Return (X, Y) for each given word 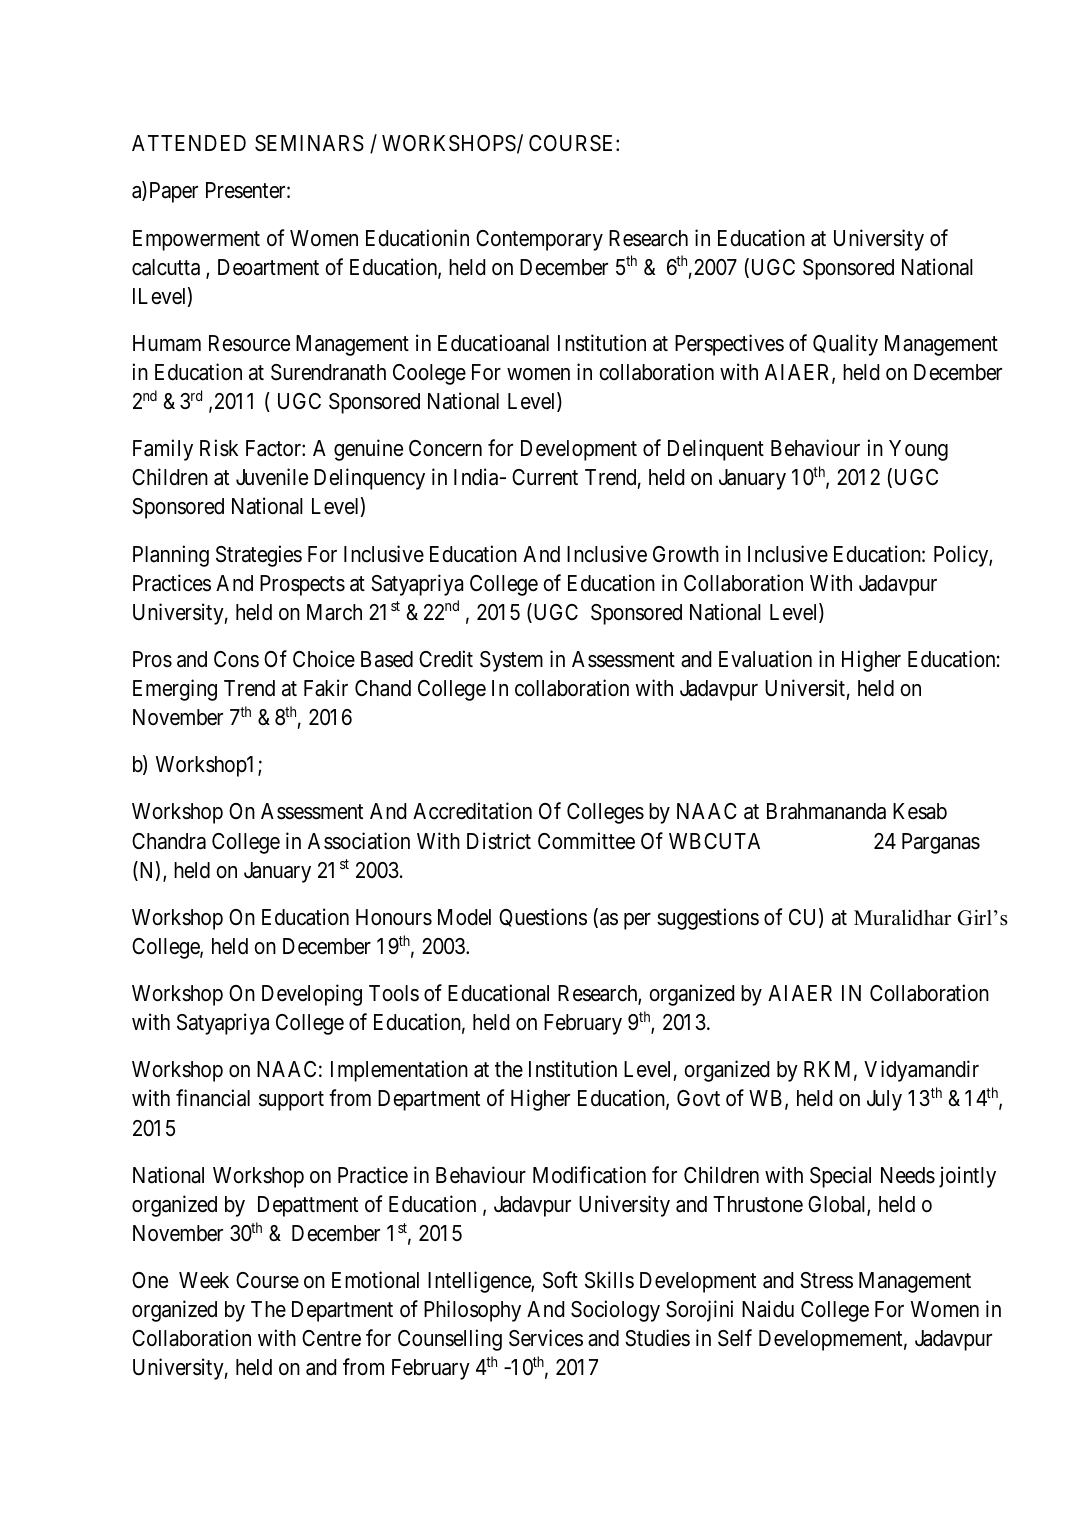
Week (204, 1280)
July (884, 1100)
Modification (589, 1175)
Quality (845, 345)
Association (359, 841)
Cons (236, 659)
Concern (445, 448)
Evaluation (765, 659)
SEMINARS (309, 143)
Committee (586, 841)
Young (918, 450)
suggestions (708, 919)
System (511, 661)
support (291, 1101)
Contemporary (539, 240)
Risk (219, 448)
